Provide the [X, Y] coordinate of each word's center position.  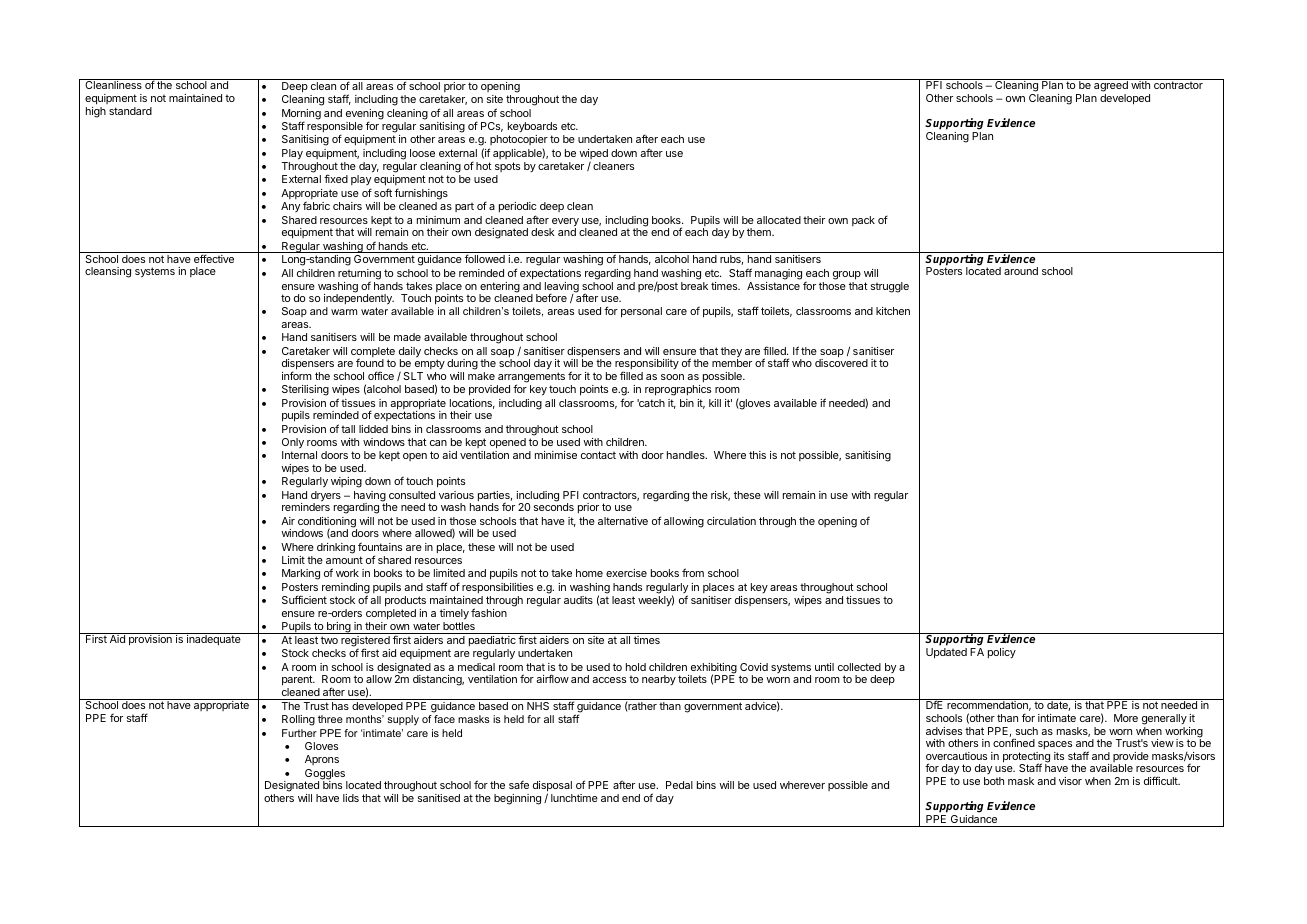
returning [359, 275]
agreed [1111, 87]
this [757, 455]
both [994, 781]
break [694, 286]
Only [293, 443]
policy [1002, 653]
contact [598, 455]
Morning [301, 115]
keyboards [532, 127]
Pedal [679, 785]
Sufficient [304, 599]
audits [578, 600]
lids [351, 798]
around [1021, 271]
